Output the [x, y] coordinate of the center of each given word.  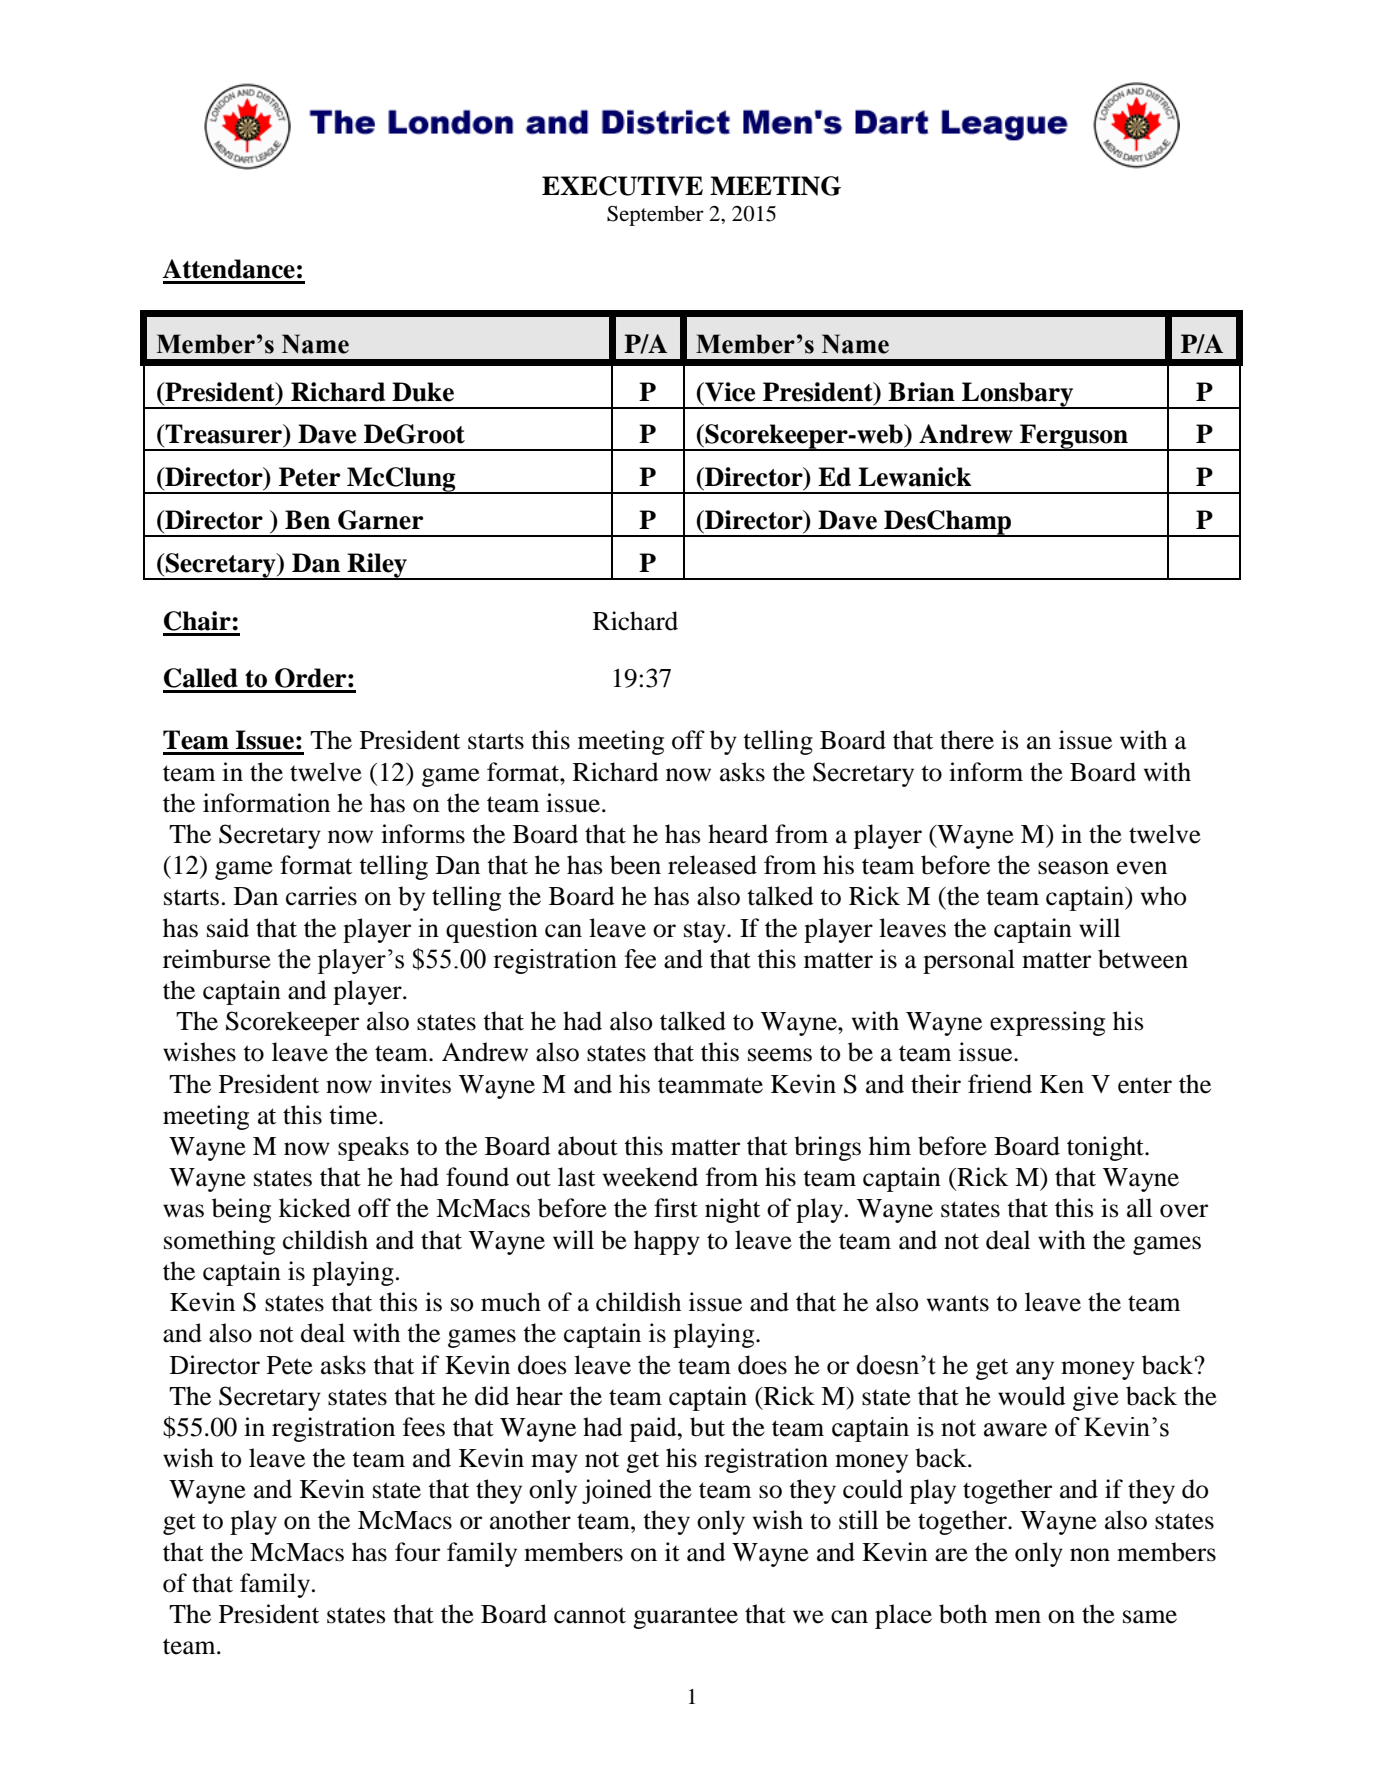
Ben [307, 520]
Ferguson [1074, 437]
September [655, 215]
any [1035, 1370]
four [417, 1552]
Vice [729, 392]
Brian [921, 392]
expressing [1047, 1023]
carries [321, 896]
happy [667, 1242]
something [219, 1242]
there [967, 740]
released [712, 865]
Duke [423, 392]
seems [780, 1055]
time [354, 1115]
